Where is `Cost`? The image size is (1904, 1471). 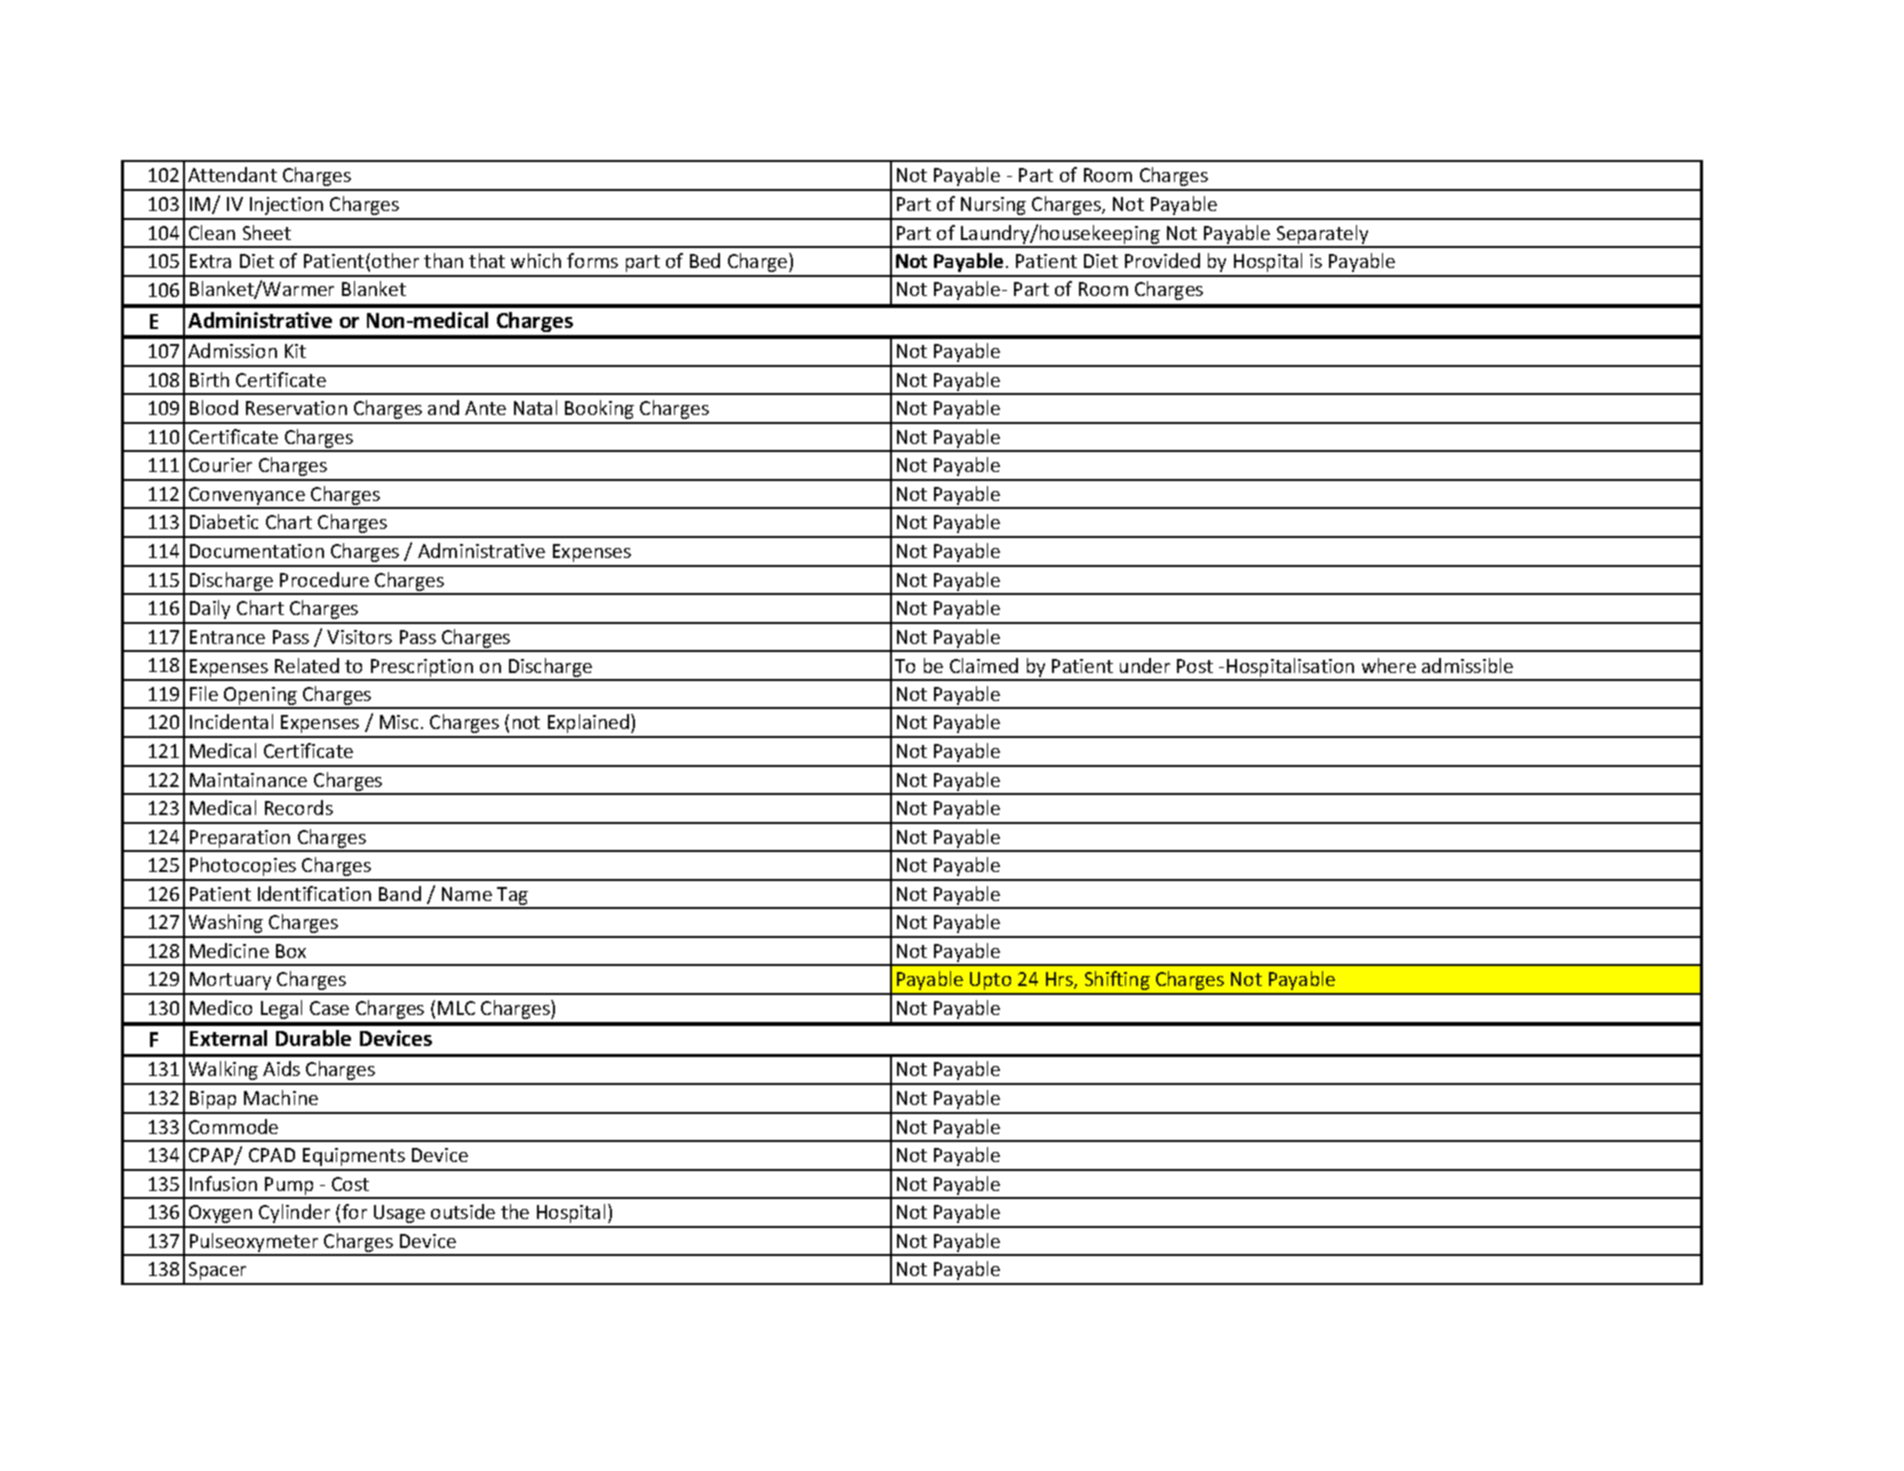 Cost is located at coordinates (350, 1184).
